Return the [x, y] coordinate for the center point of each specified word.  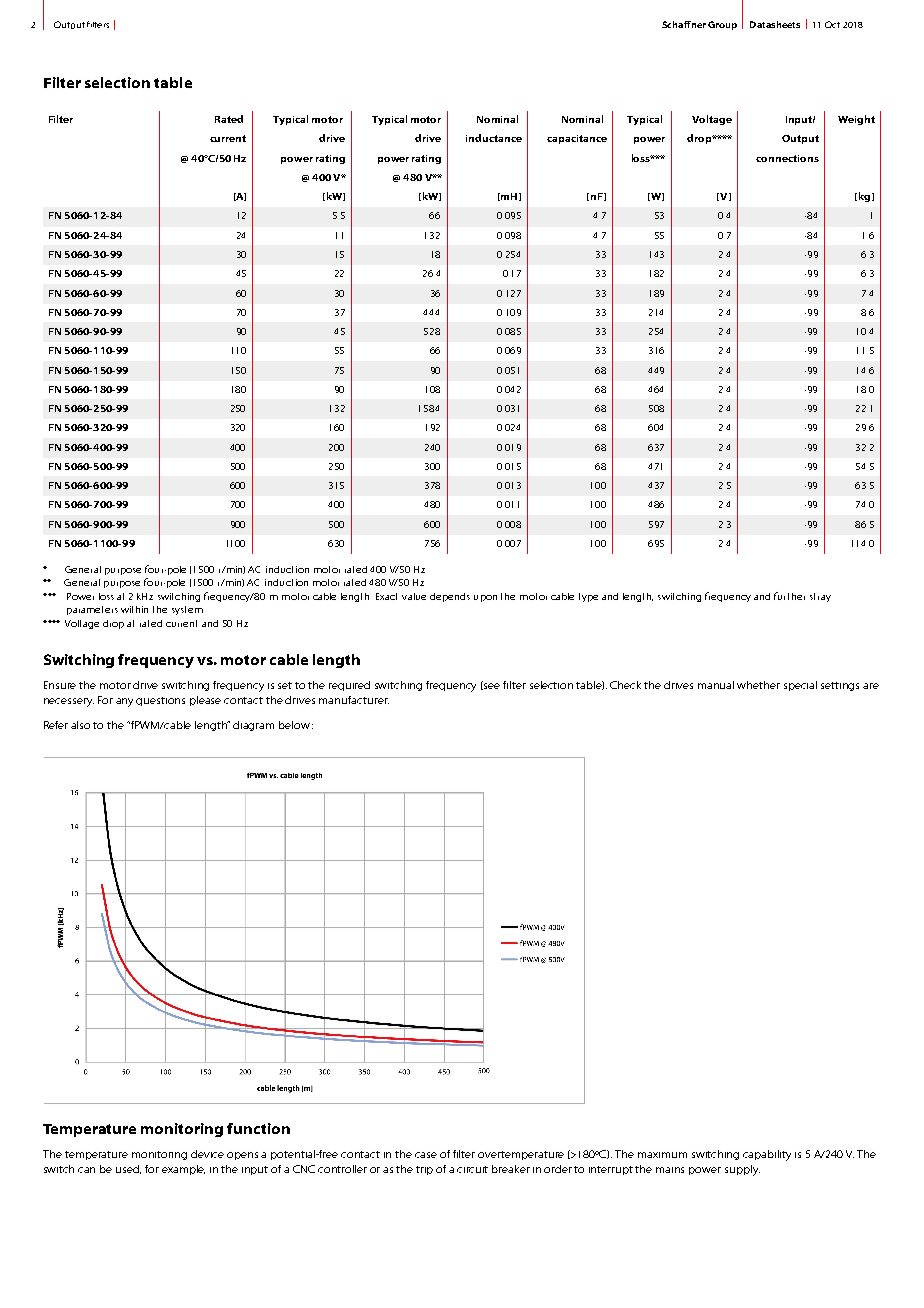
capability [767, 1155]
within [134, 609]
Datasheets [775, 24]
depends [450, 597]
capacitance [577, 139]
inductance [494, 138]
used [128, 1169]
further [789, 596]
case [426, 1155]
